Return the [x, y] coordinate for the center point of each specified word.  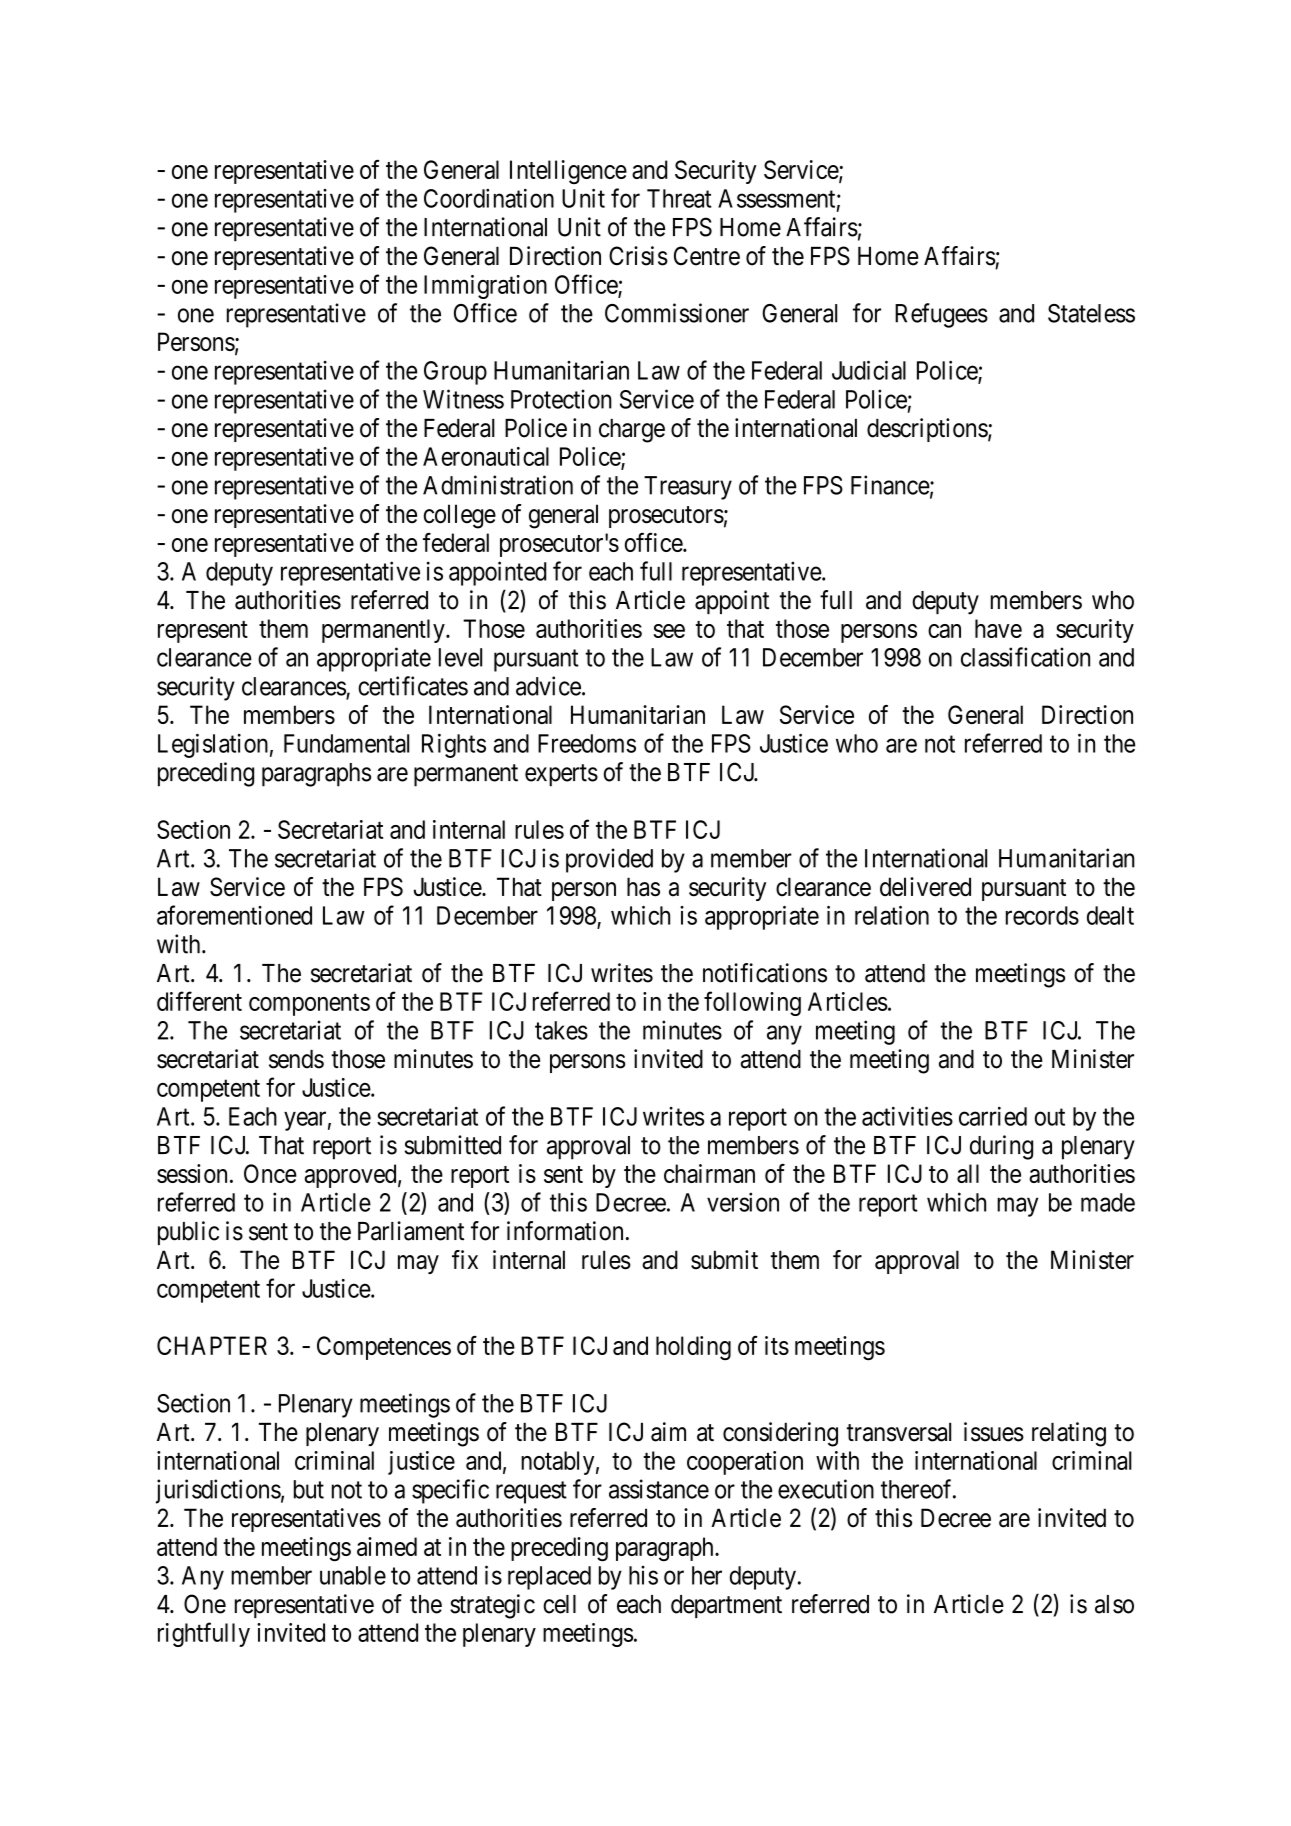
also [1114, 1604]
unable [353, 1575]
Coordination [489, 198]
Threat [679, 198]
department [726, 1606]
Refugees [941, 315]
